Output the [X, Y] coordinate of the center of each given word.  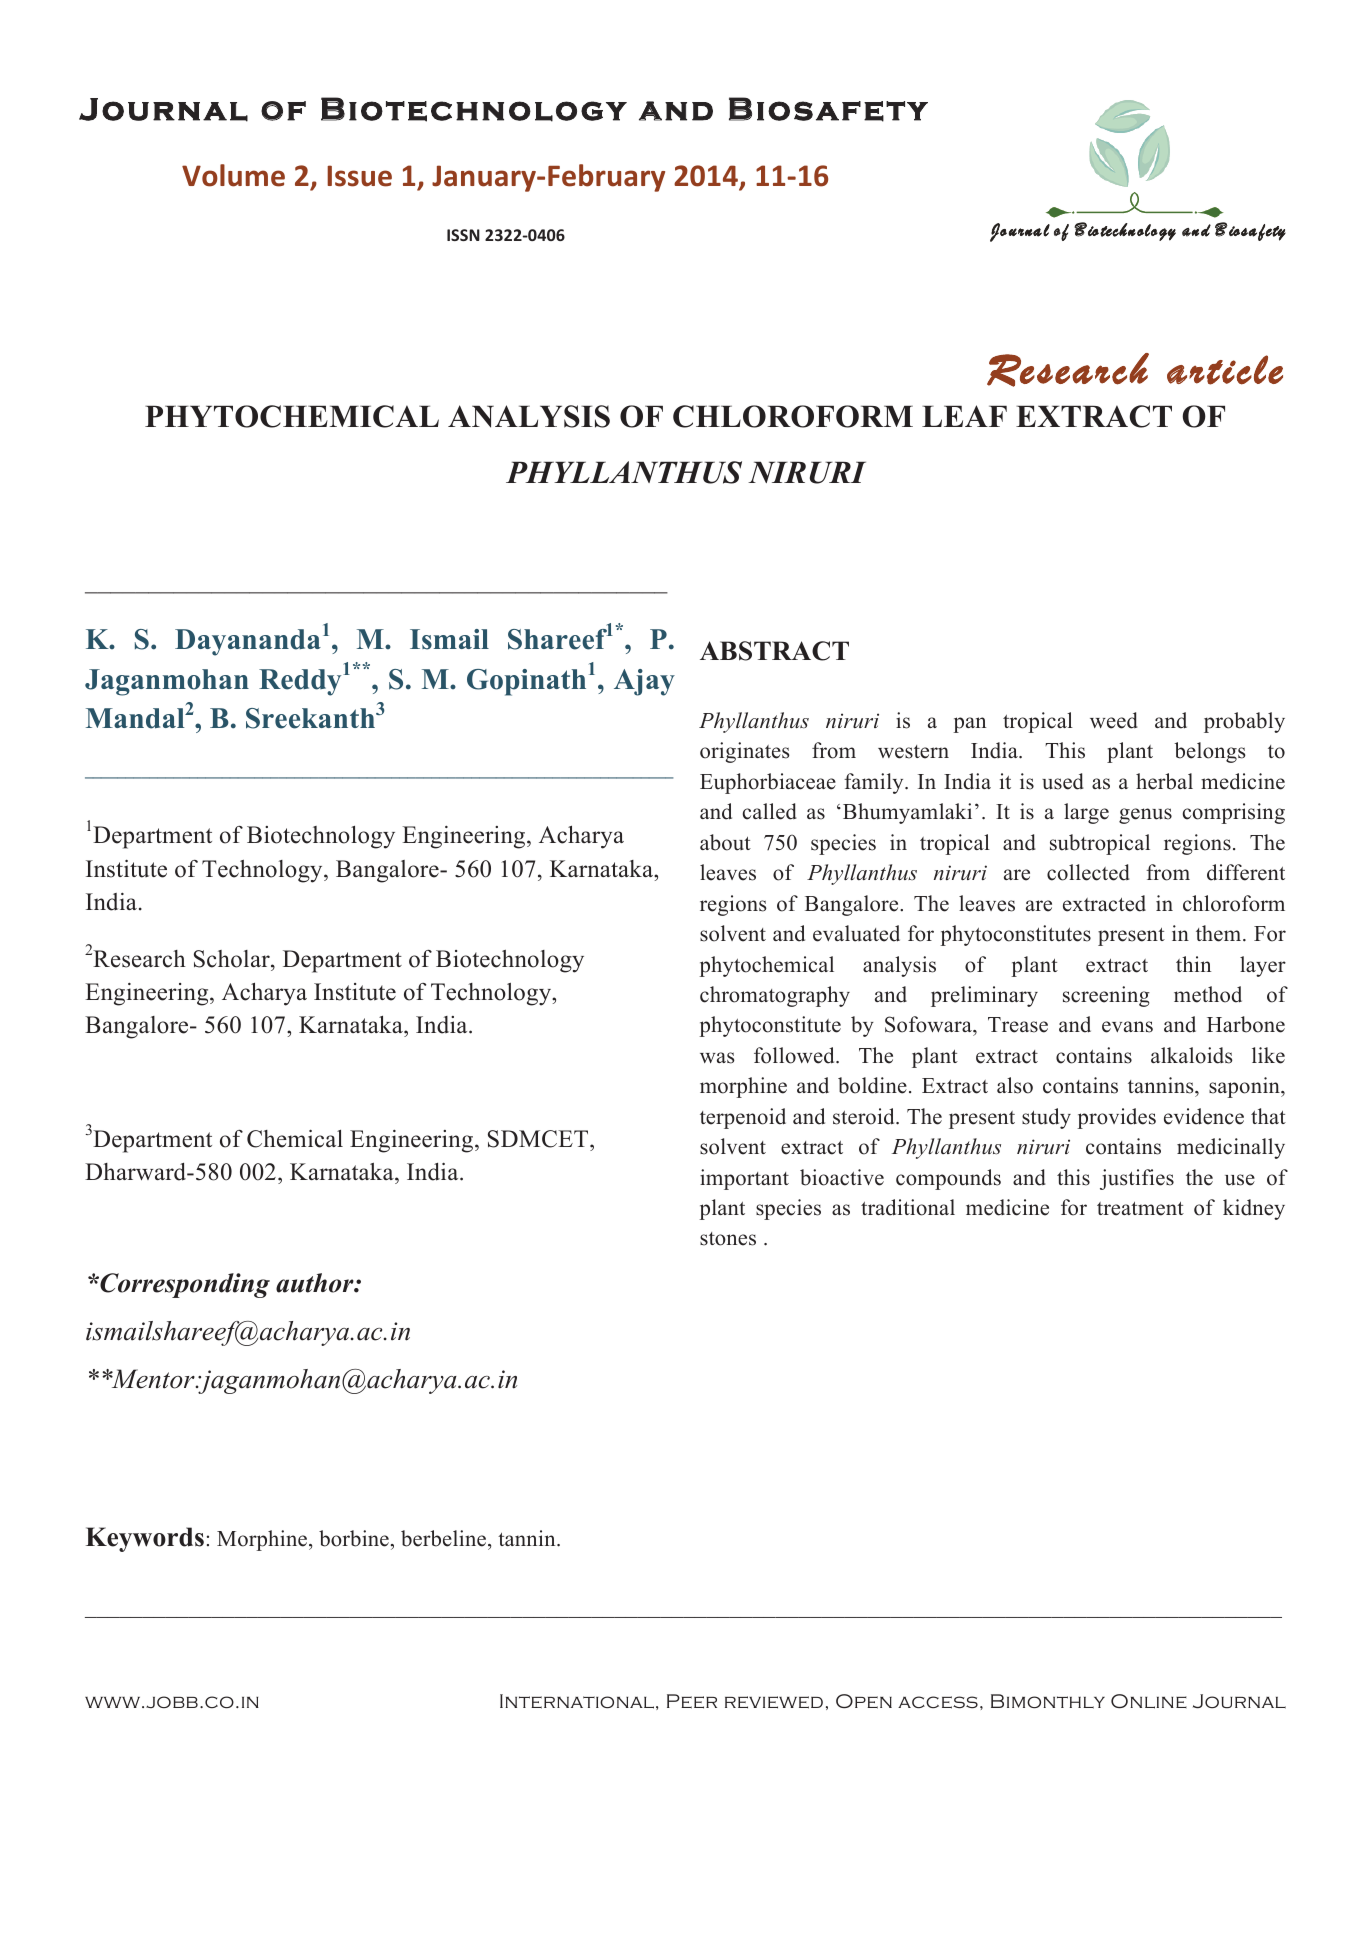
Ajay [644, 682]
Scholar [233, 959]
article [1225, 370]
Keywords [145, 1539]
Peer [692, 1701]
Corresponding [184, 1285]
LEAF [964, 416]
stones [728, 1239]
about [725, 842]
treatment [1140, 1209]
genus [1145, 816]
